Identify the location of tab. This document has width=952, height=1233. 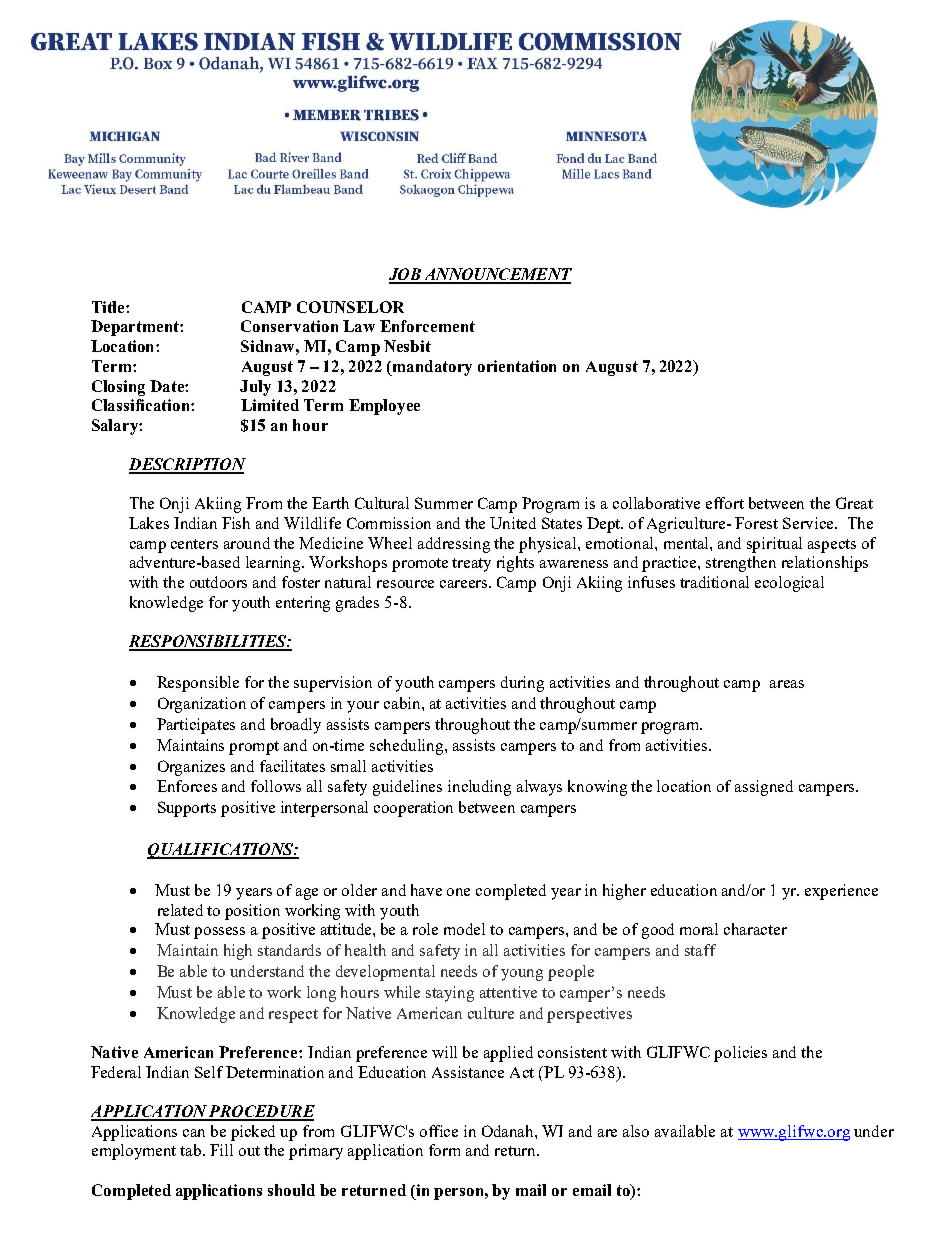
(192, 1150).
